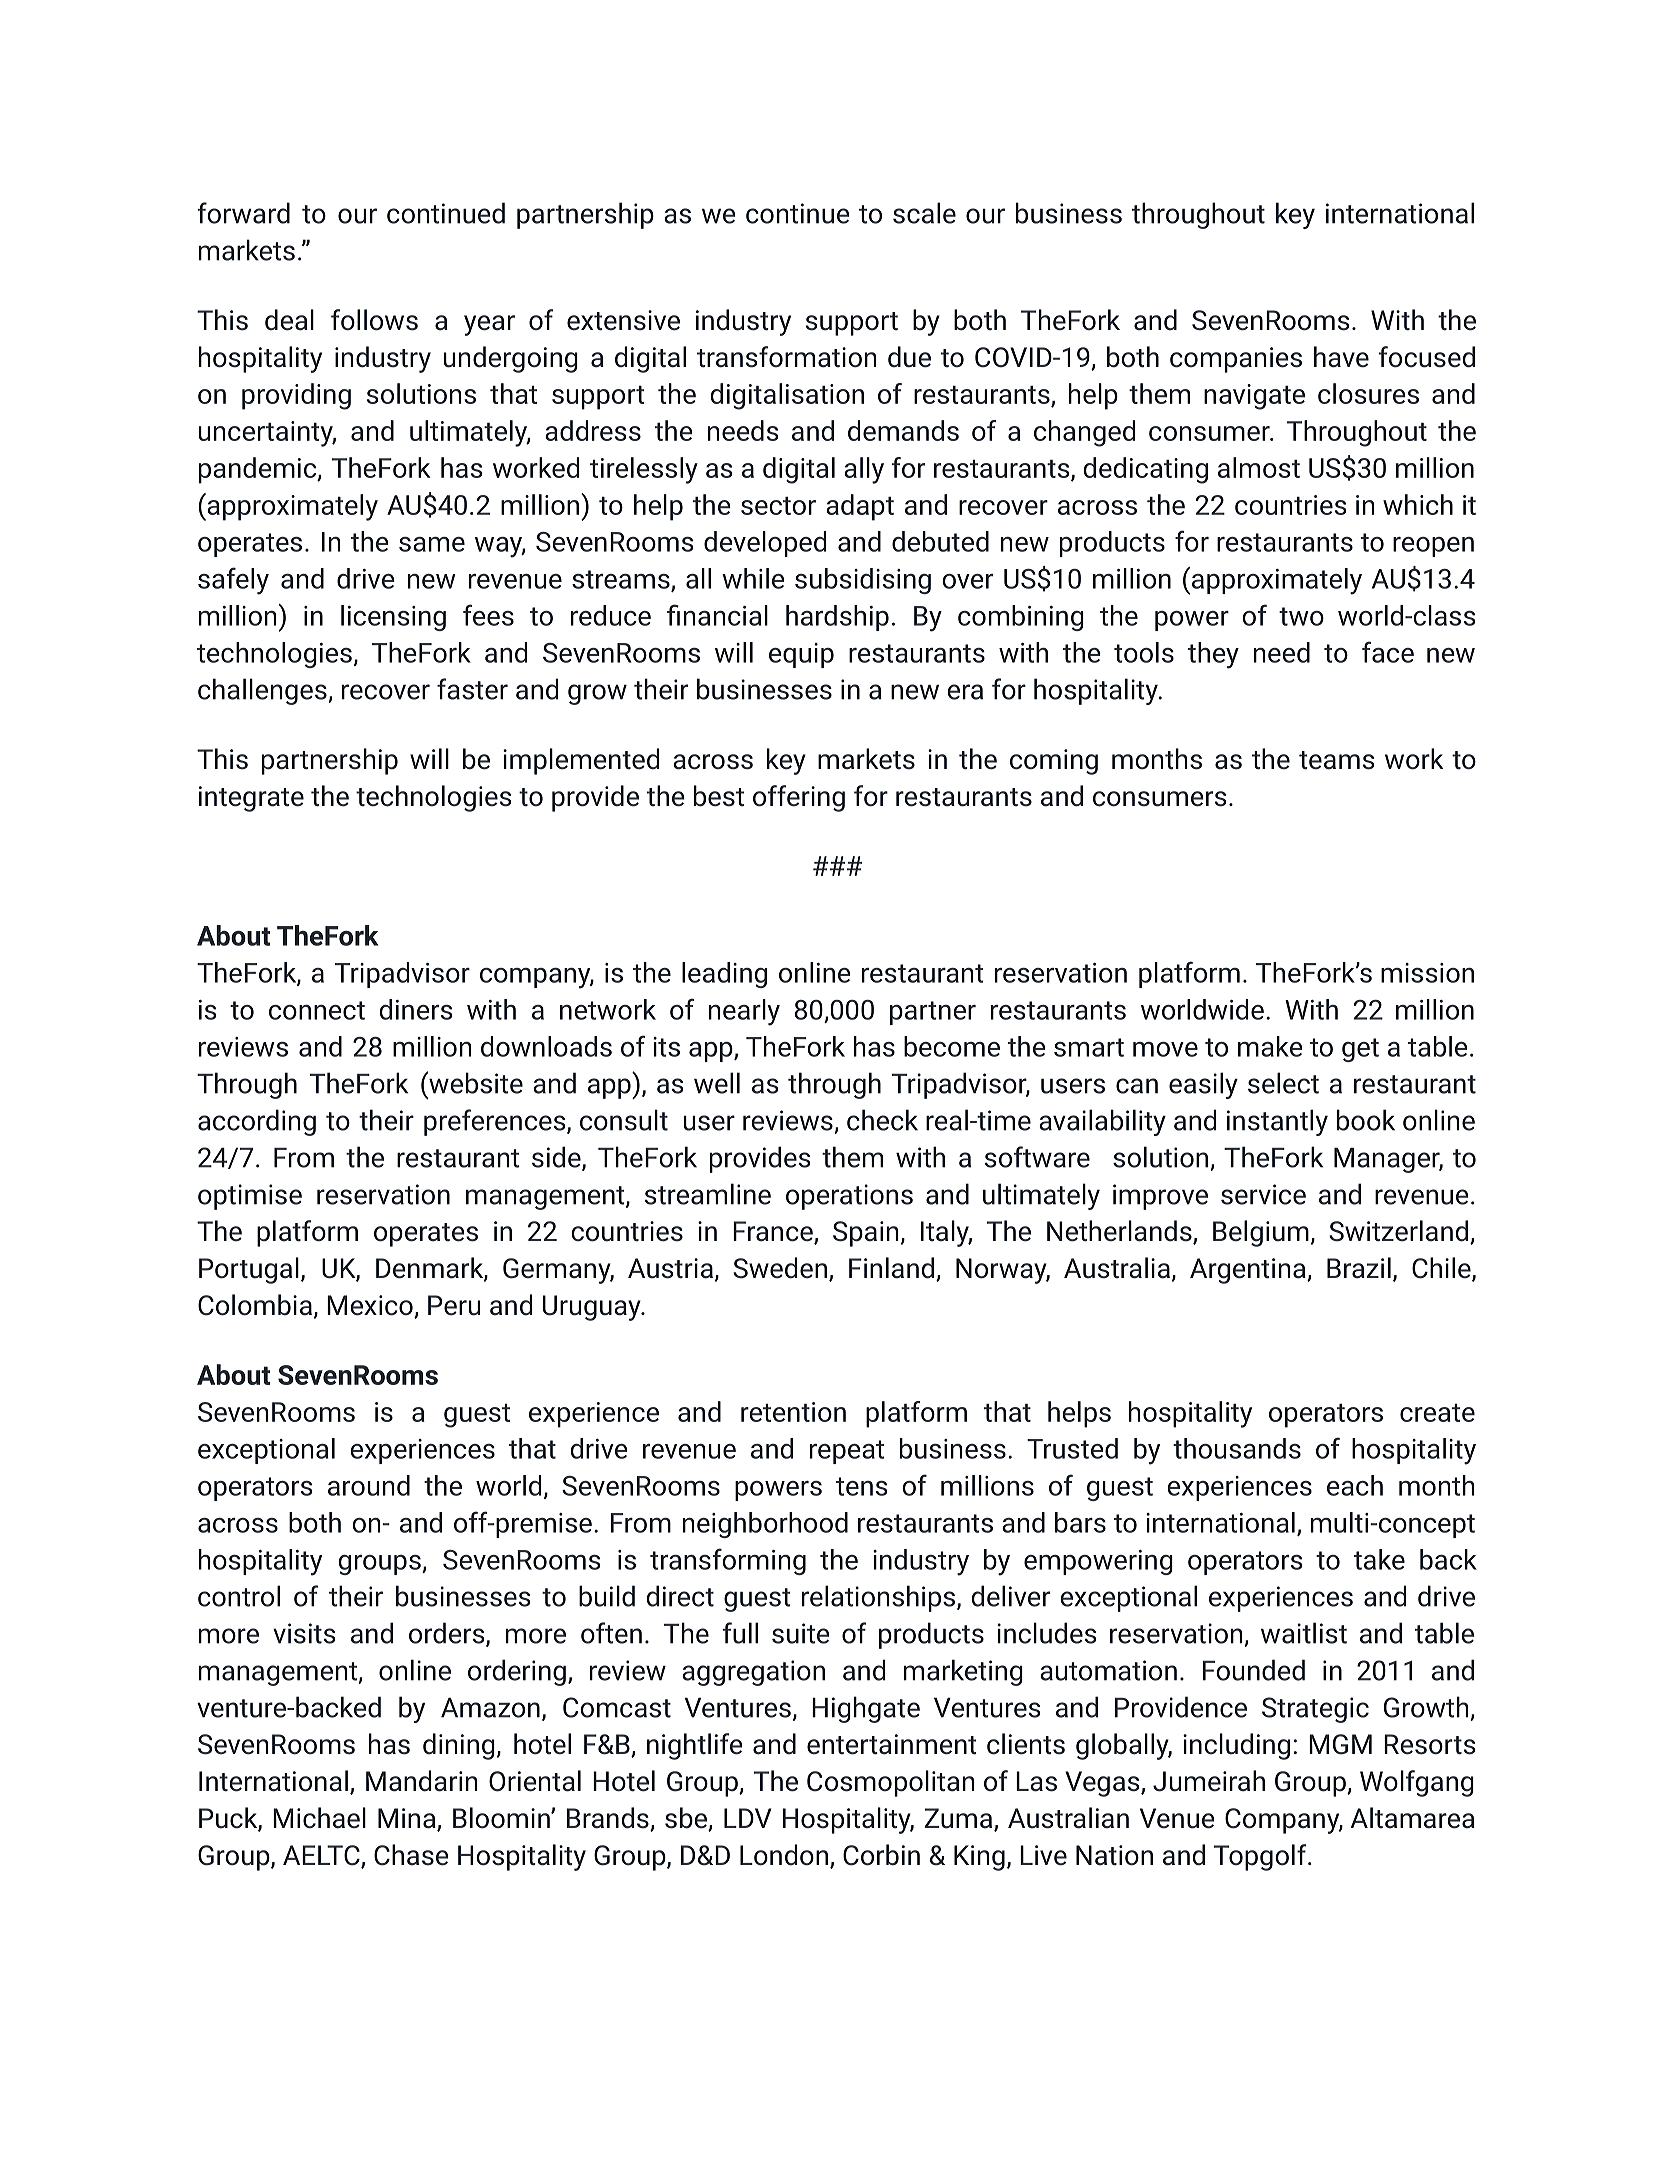  I want to click on follows, so click(374, 320).
